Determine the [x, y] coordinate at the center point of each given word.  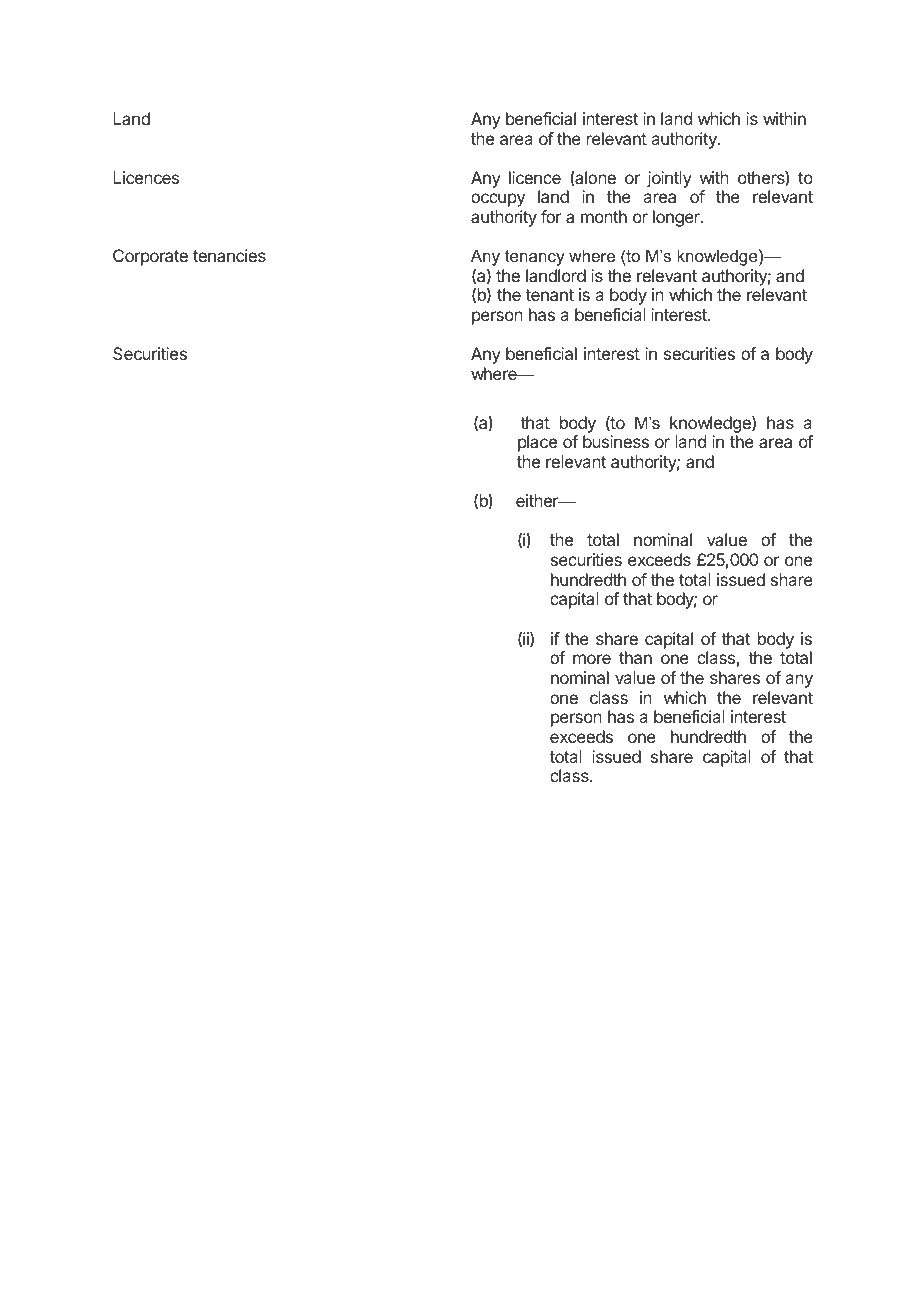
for [551, 216]
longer [677, 218]
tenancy [535, 258]
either [538, 500]
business [616, 441]
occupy [498, 200]
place [537, 443]
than [635, 657]
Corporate [150, 257]
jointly [669, 179]
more [592, 659]
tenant [549, 295]
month [604, 216]
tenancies [229, 255]
